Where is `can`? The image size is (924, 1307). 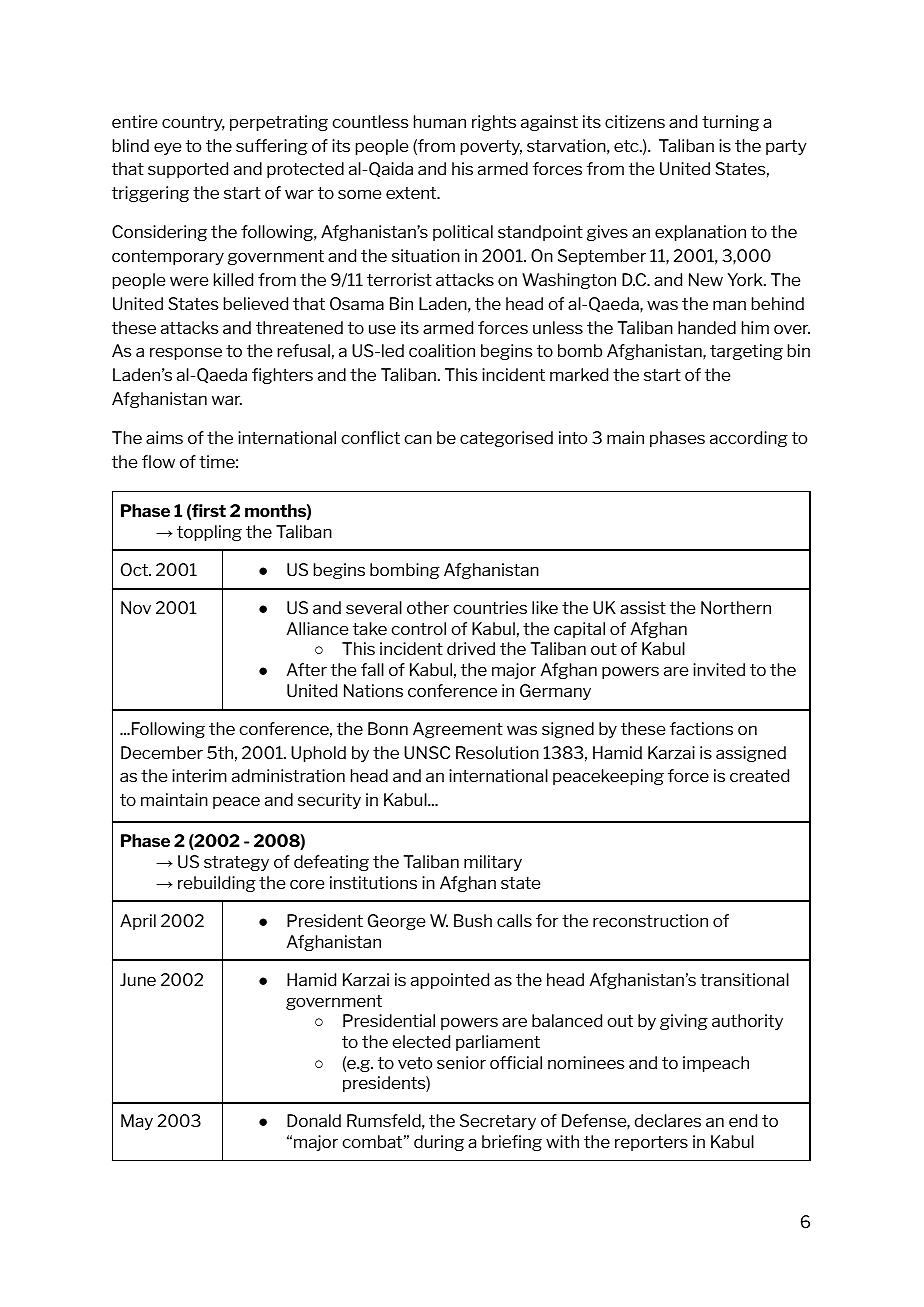 can is located at coordinates (418, 439).
